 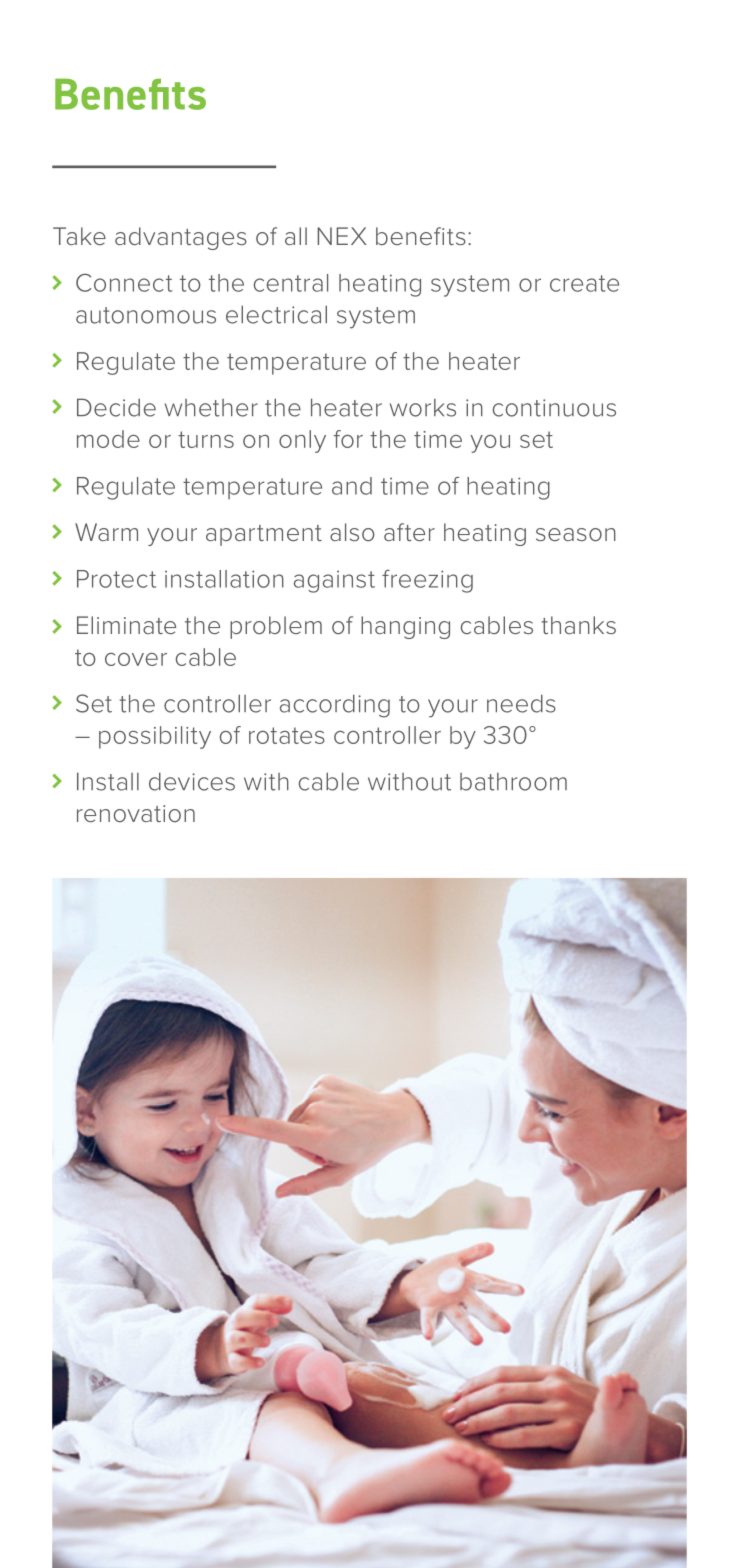 What do you see at coordinates (116, 579) in the screenshot?
I see `Protect` at bounding box center [116, 579].
